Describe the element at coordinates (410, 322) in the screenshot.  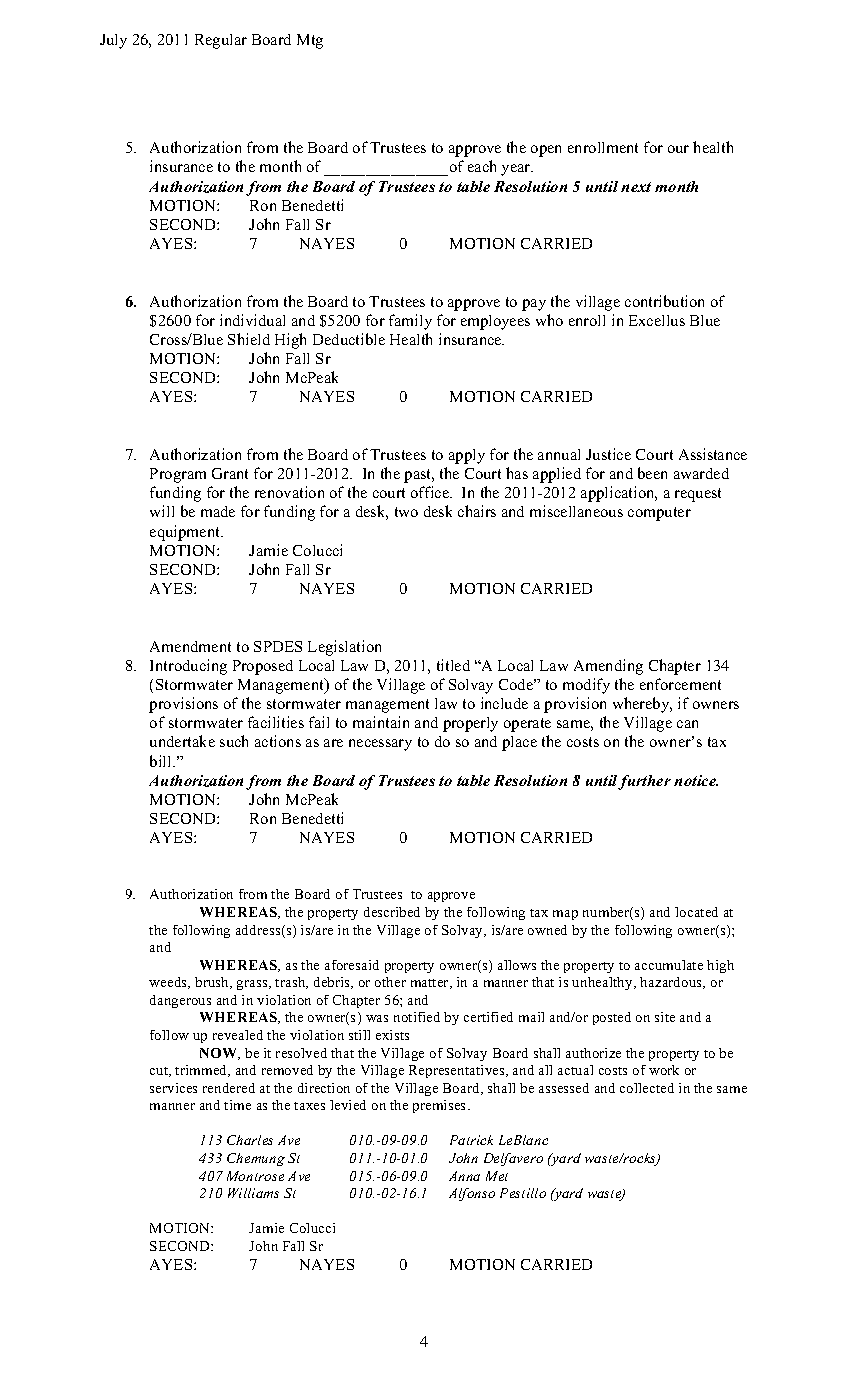
I see `family` at that location.
